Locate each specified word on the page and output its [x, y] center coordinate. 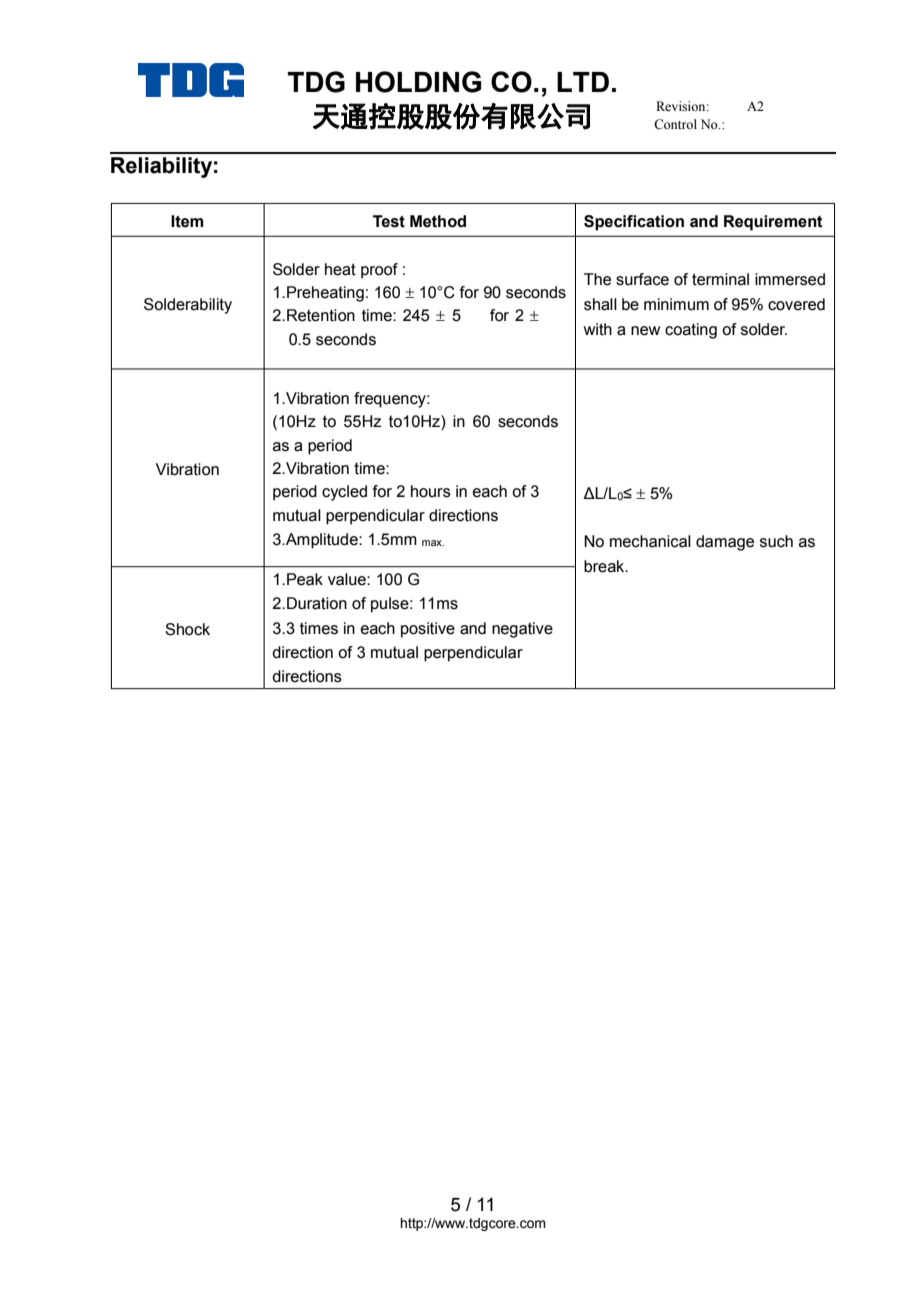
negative [522, 630]
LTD [583, 82]
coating [691, 331]
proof [379, 271]
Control [675, 124]
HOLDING [418, 82]
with [598, 329]
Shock [187, 629]
